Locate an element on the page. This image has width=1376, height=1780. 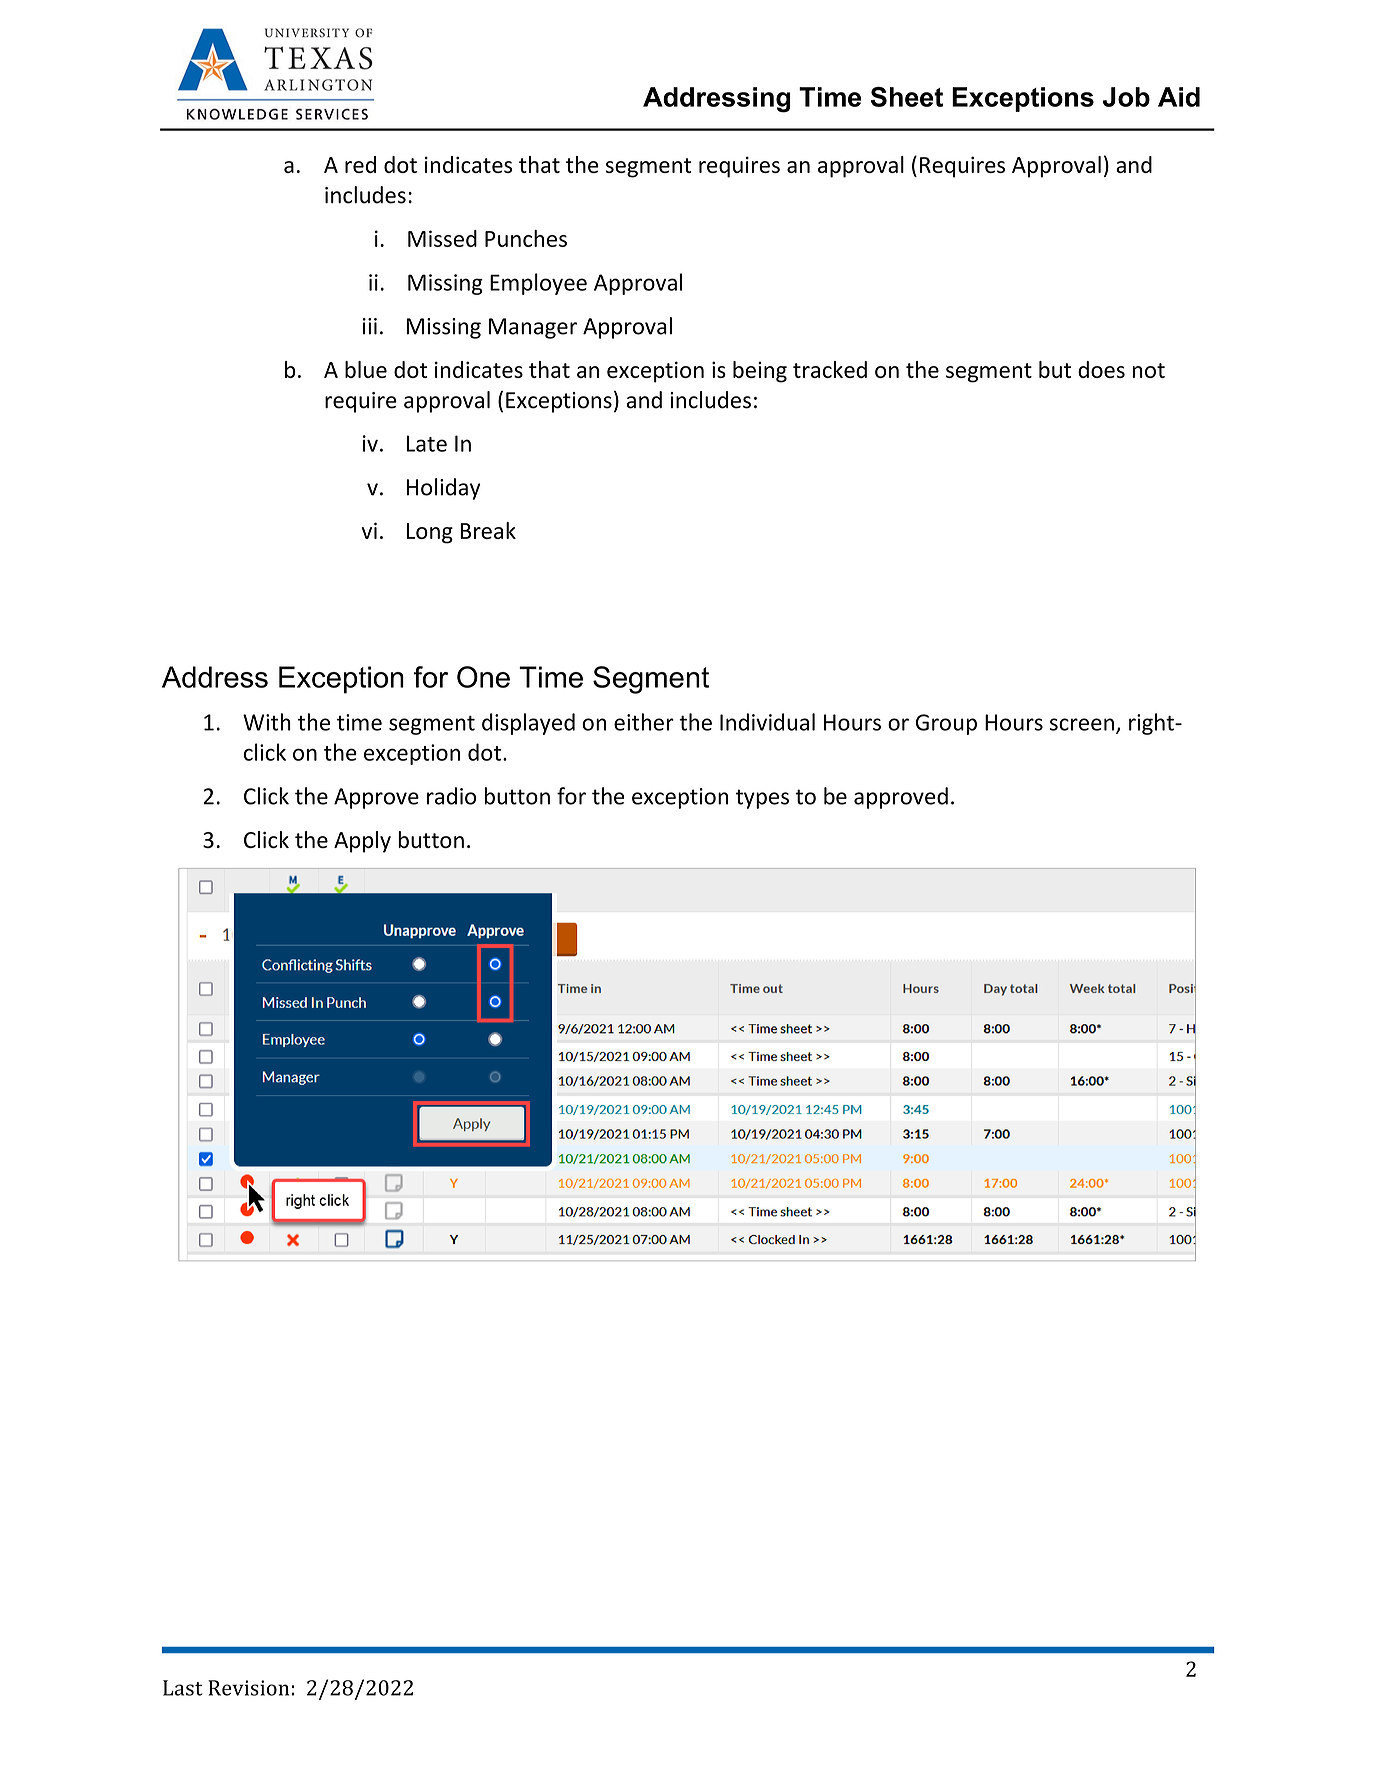
blue is located at coordinates (366, 369).
